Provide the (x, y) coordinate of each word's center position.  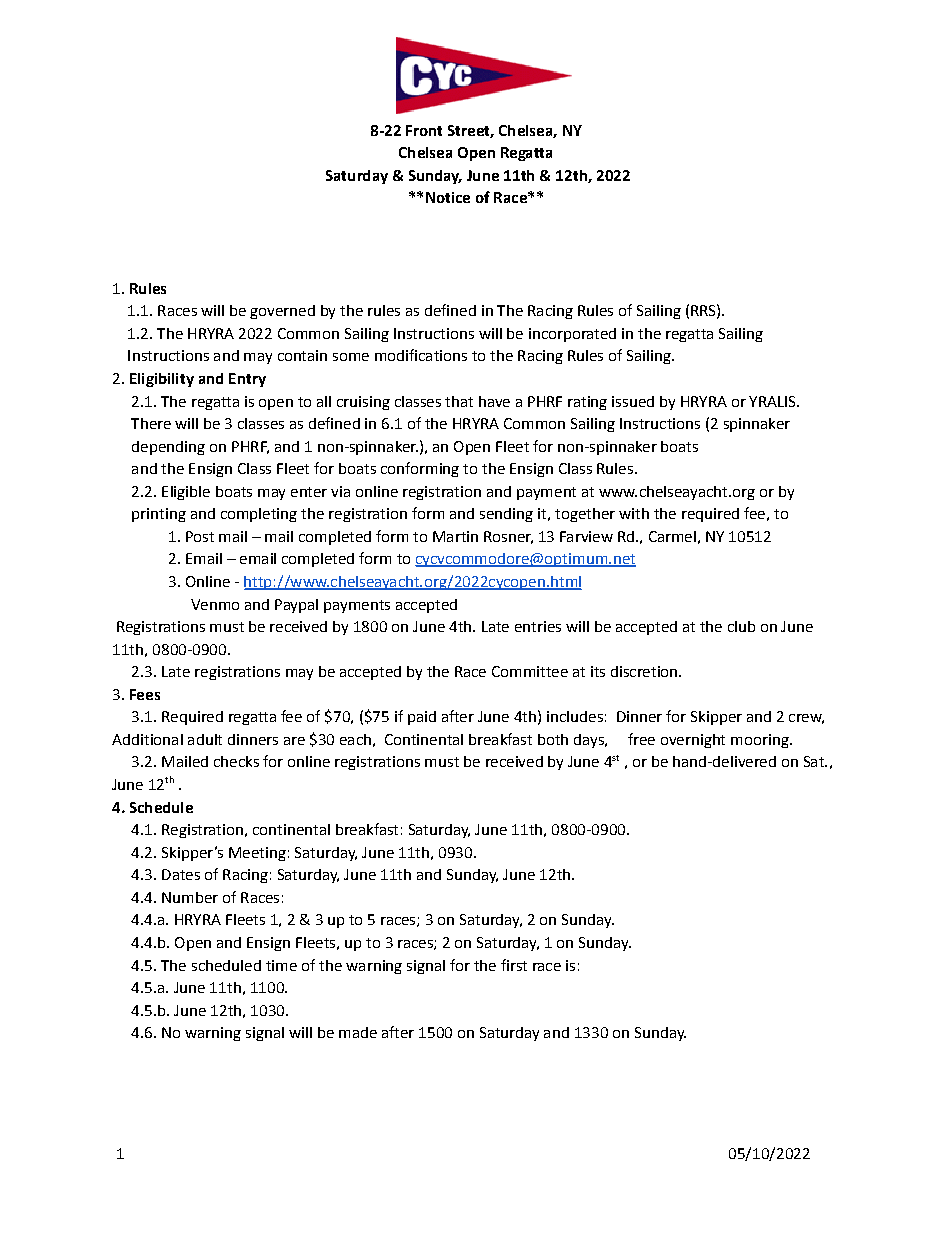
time (281, 965)
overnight (693, 741)
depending (168, 448)
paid (422, 718)
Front (424, 130)
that (459, 401)
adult (205, 739)
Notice (448, 197)
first (514, 965)
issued (633, 401)
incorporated (572, 335)
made (358, 1032)
